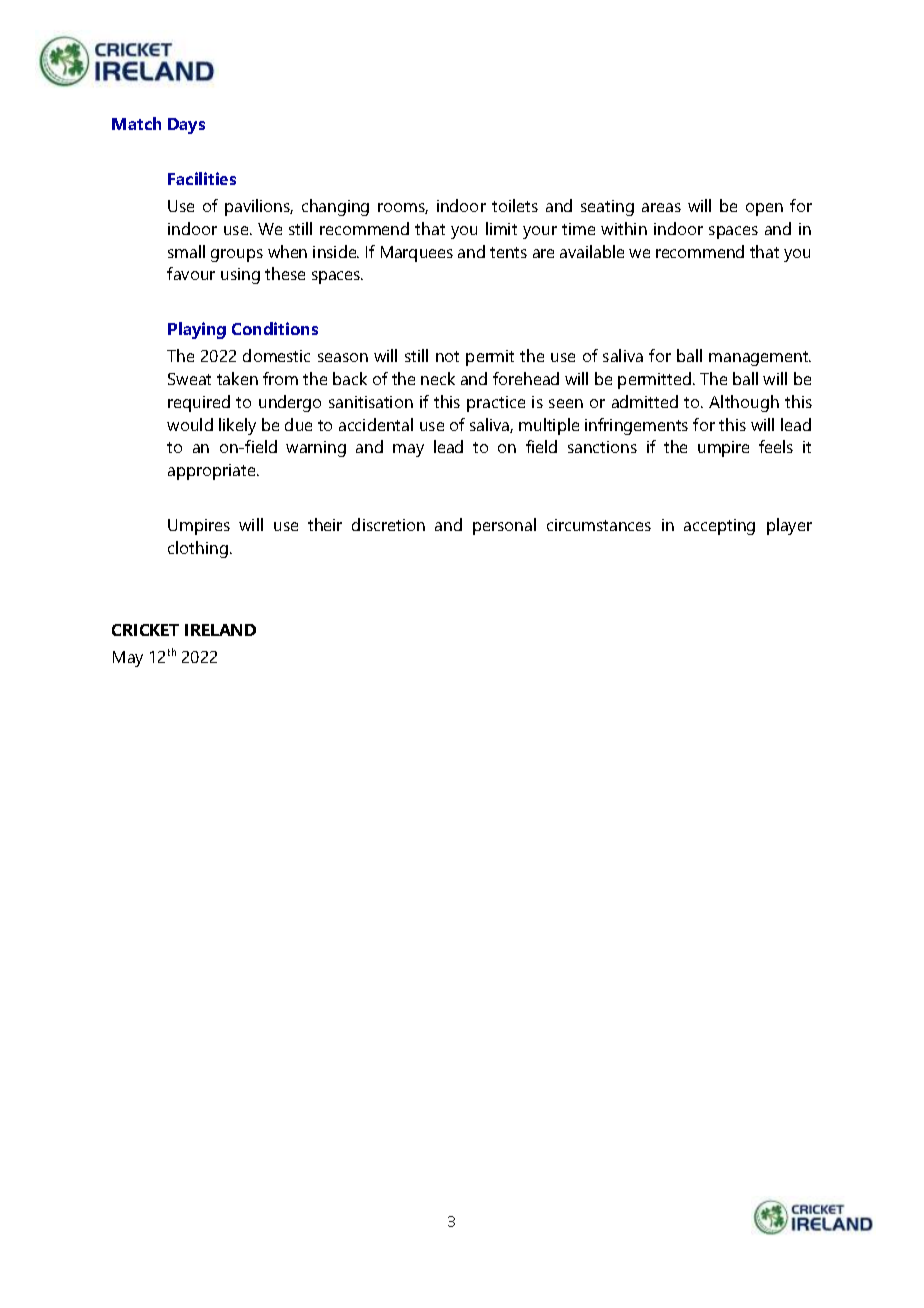  I want to click on small, so click(186, 251).
